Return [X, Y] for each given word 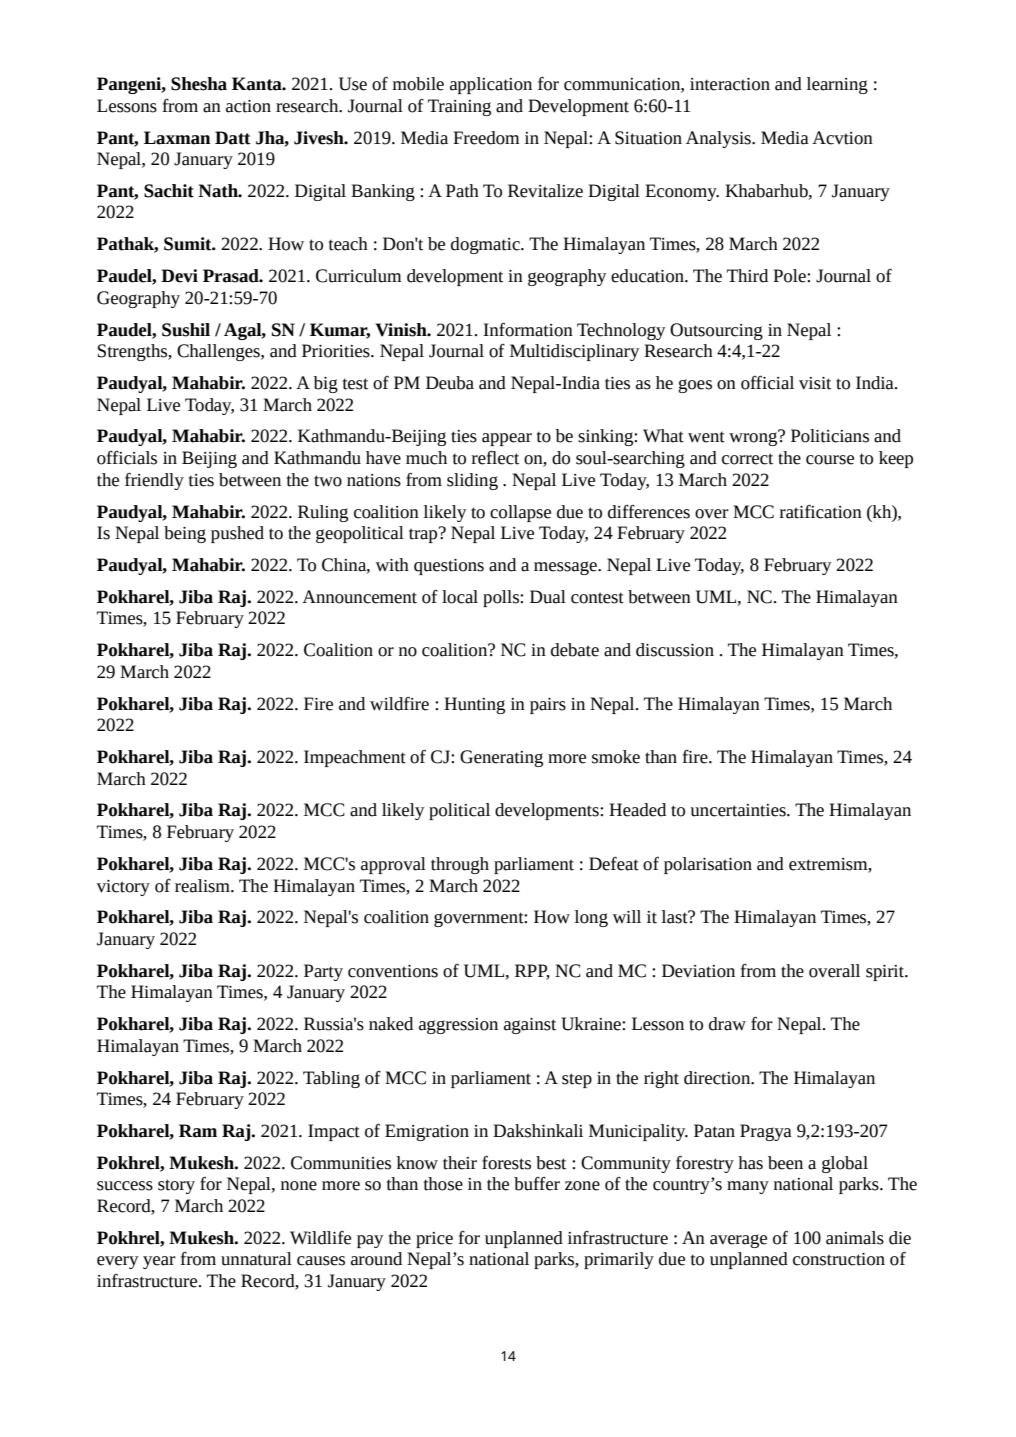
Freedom [486, 138]
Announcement [359, 597]
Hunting [474, 705]
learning [837, 85]
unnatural [256, 1259]
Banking [383, 192]
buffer [537, 1184]
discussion [675, 650]
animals [855, 1238]
